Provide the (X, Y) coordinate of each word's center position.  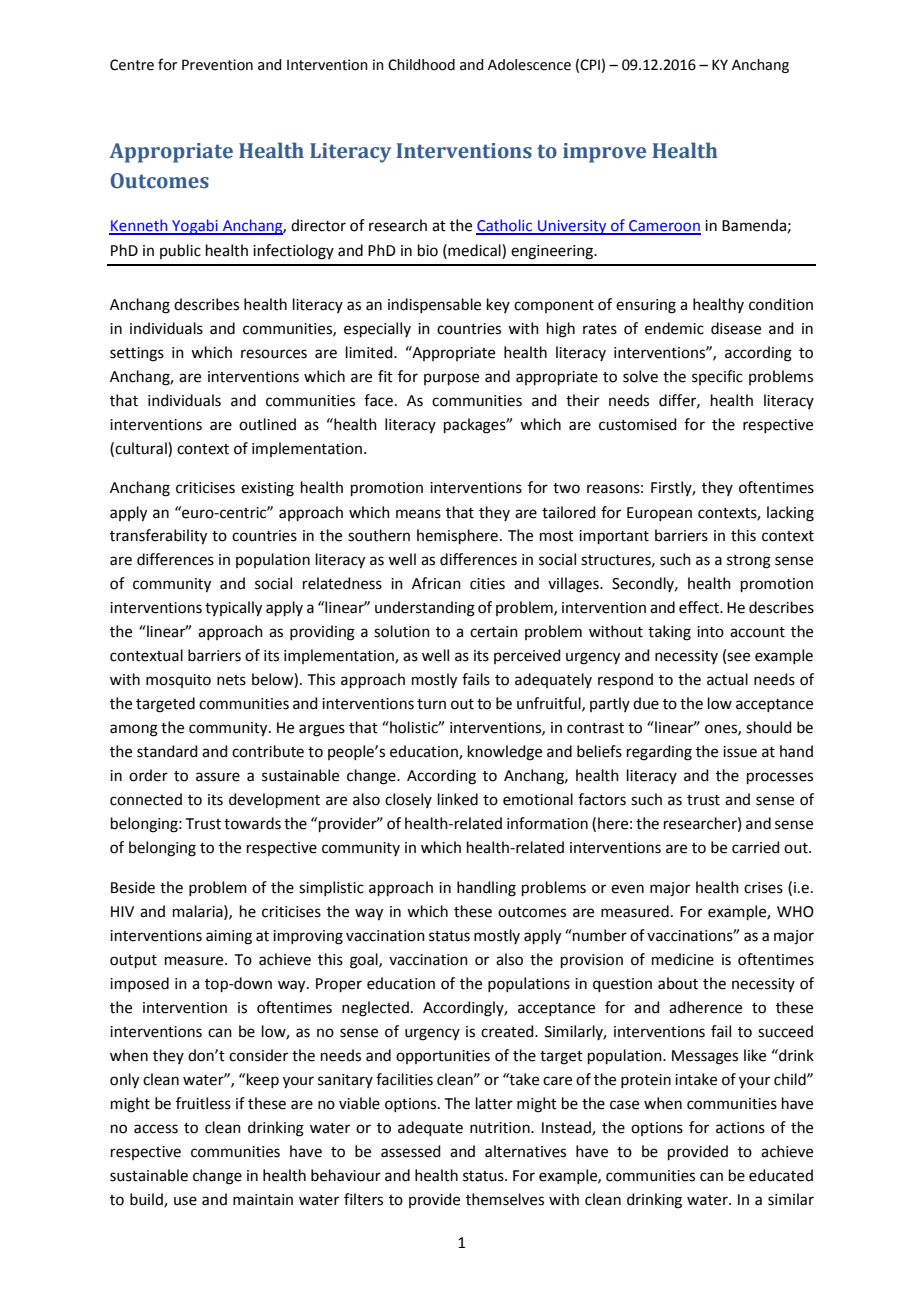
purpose (451, 379)
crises (763, 888)
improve (604, 153)
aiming (229, 937)
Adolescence (529, 65)
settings (137, 354)
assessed (411, 1151)
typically (233, 609)
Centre (132, 65)
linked (458, 799)
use (185, 1201)
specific (717, 377)
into (710, 632)
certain (494, 632)
